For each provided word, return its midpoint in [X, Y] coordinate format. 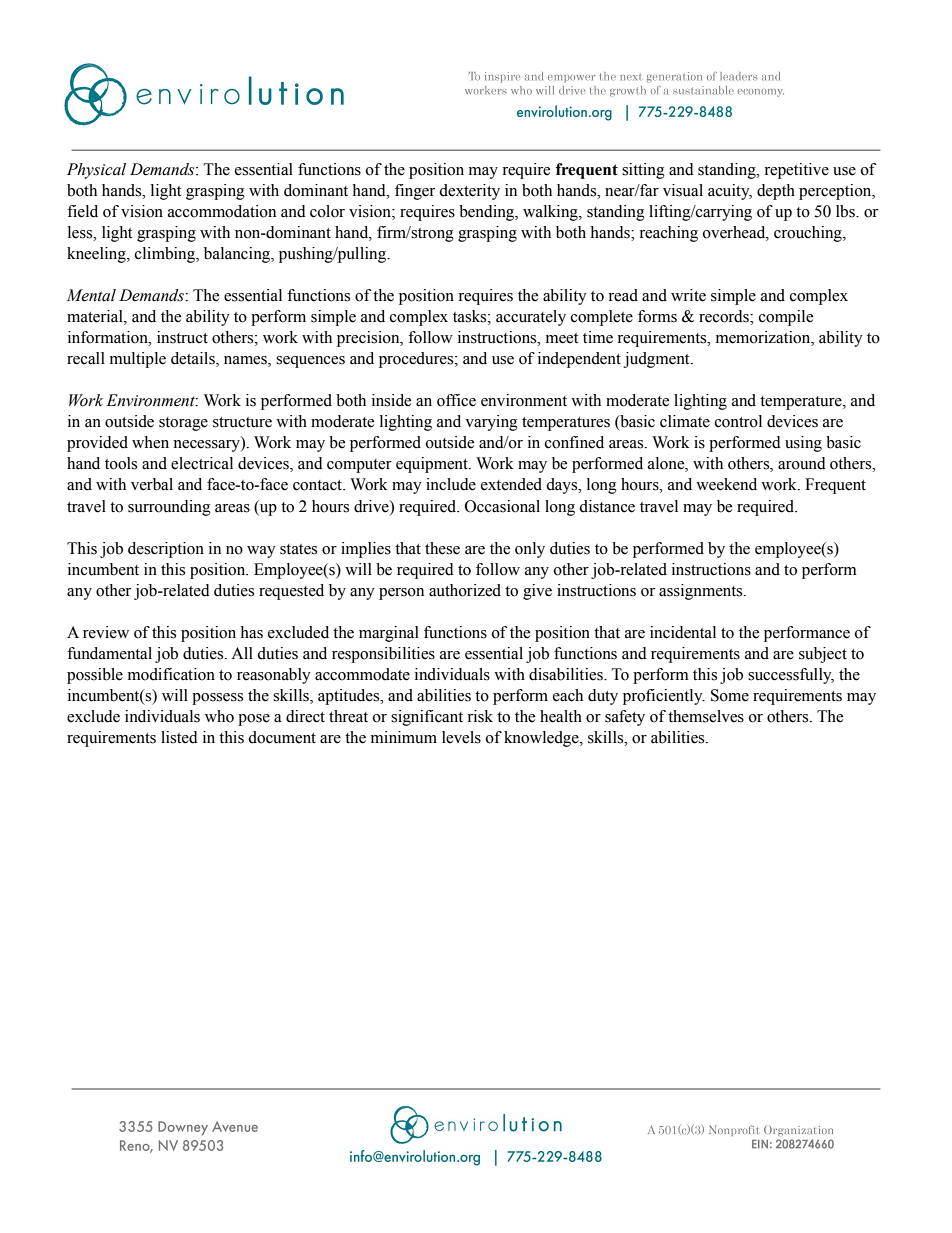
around [802, 463]
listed [179, 737]
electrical [202, 463]
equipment [433, 465]
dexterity [469, 192]
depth [776, 192]
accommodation [222, 211]
